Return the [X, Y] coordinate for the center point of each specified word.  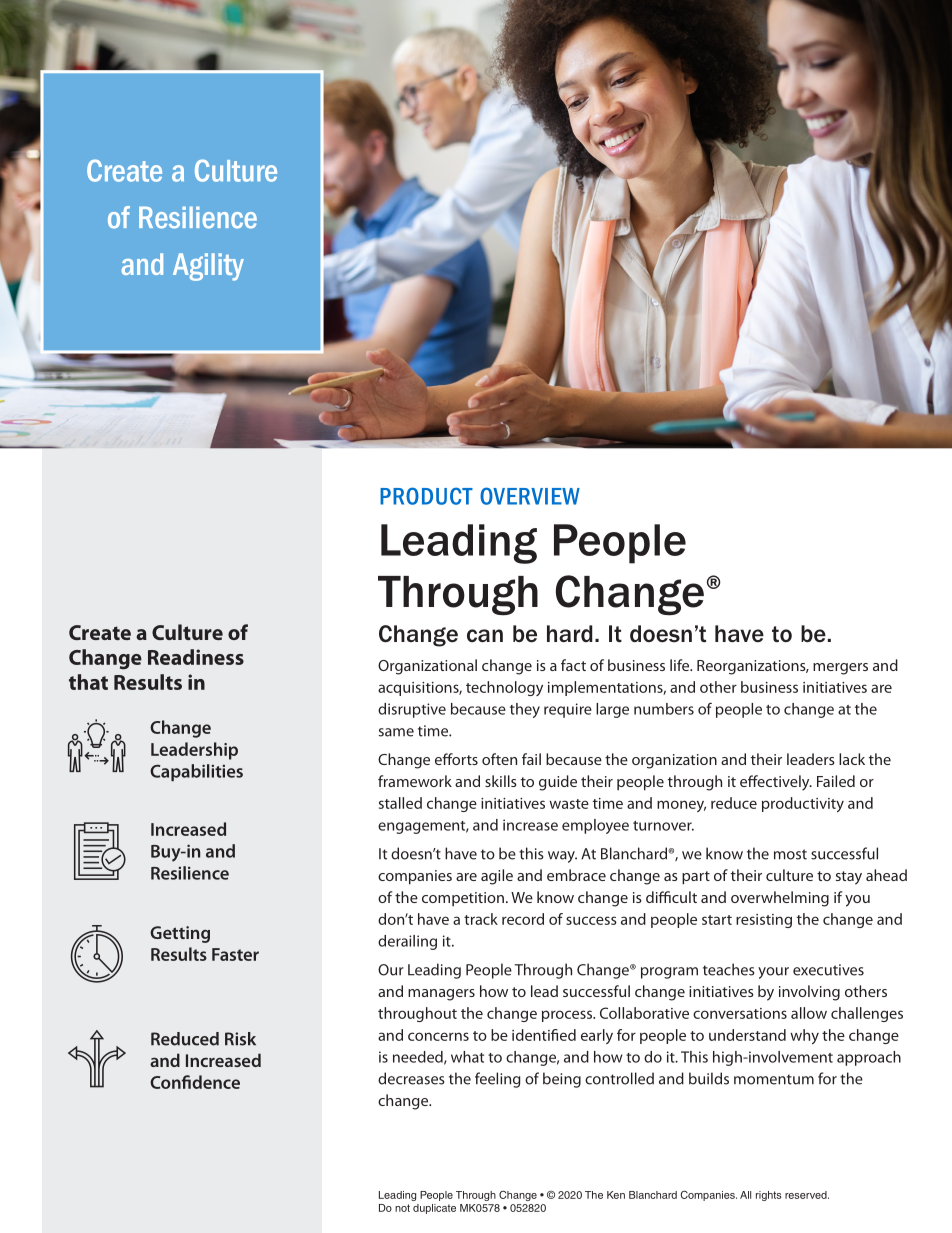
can [485, 635]
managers [441, 995]
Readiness [196, 657]
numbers [664, 709]
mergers [840, 669]
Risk [240, 1039]
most [790, 854]
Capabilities [196, 772]
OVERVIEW [530, 496]
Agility [208, 267]
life [681, 665]
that [88, 682]
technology [504, 688]
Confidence [195, 1082]
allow [809, 1013]
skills [501, 781]
